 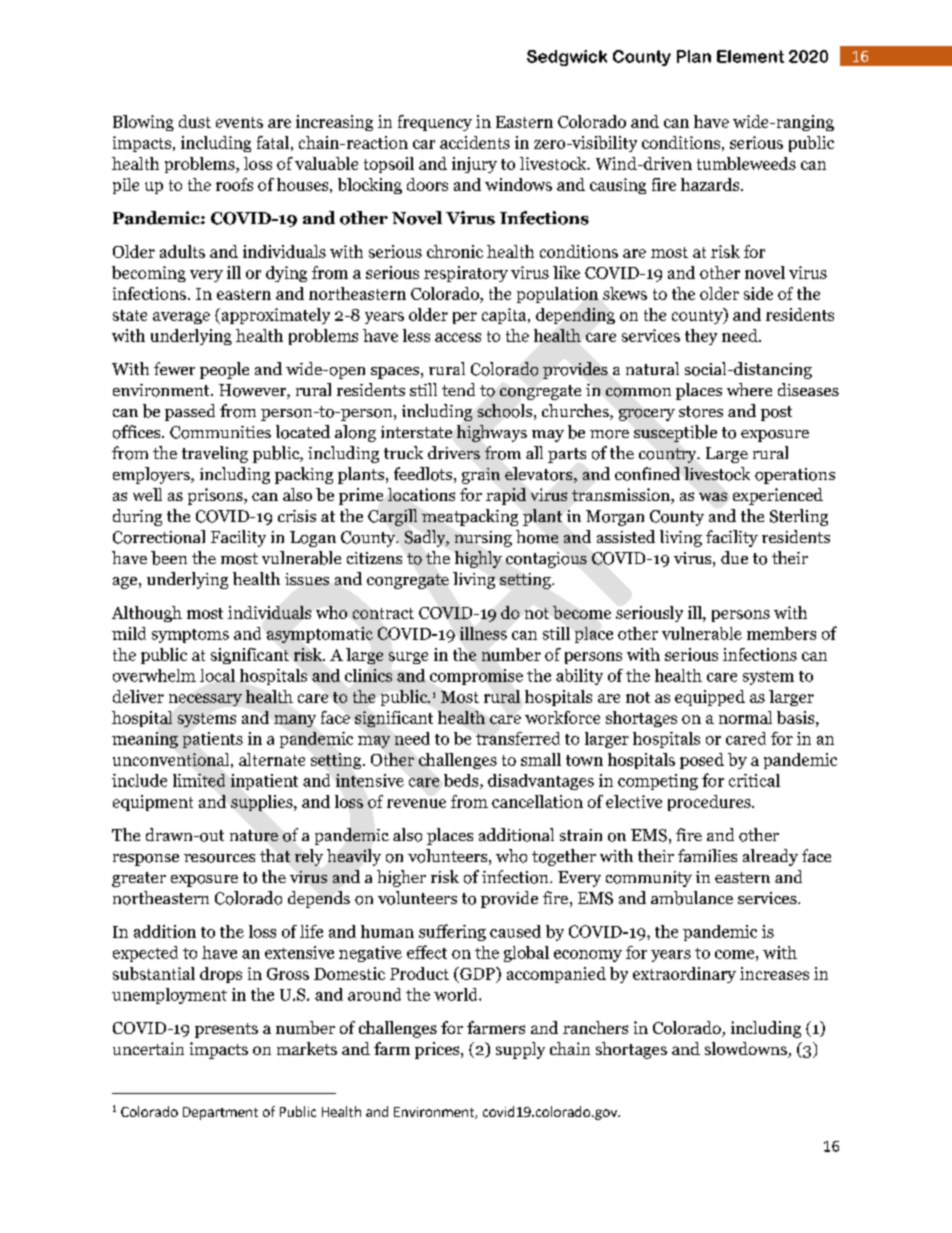 What do you see at coordinates (216, 496) in the page?
I see `prisons` at bounding box center [216, 496].
